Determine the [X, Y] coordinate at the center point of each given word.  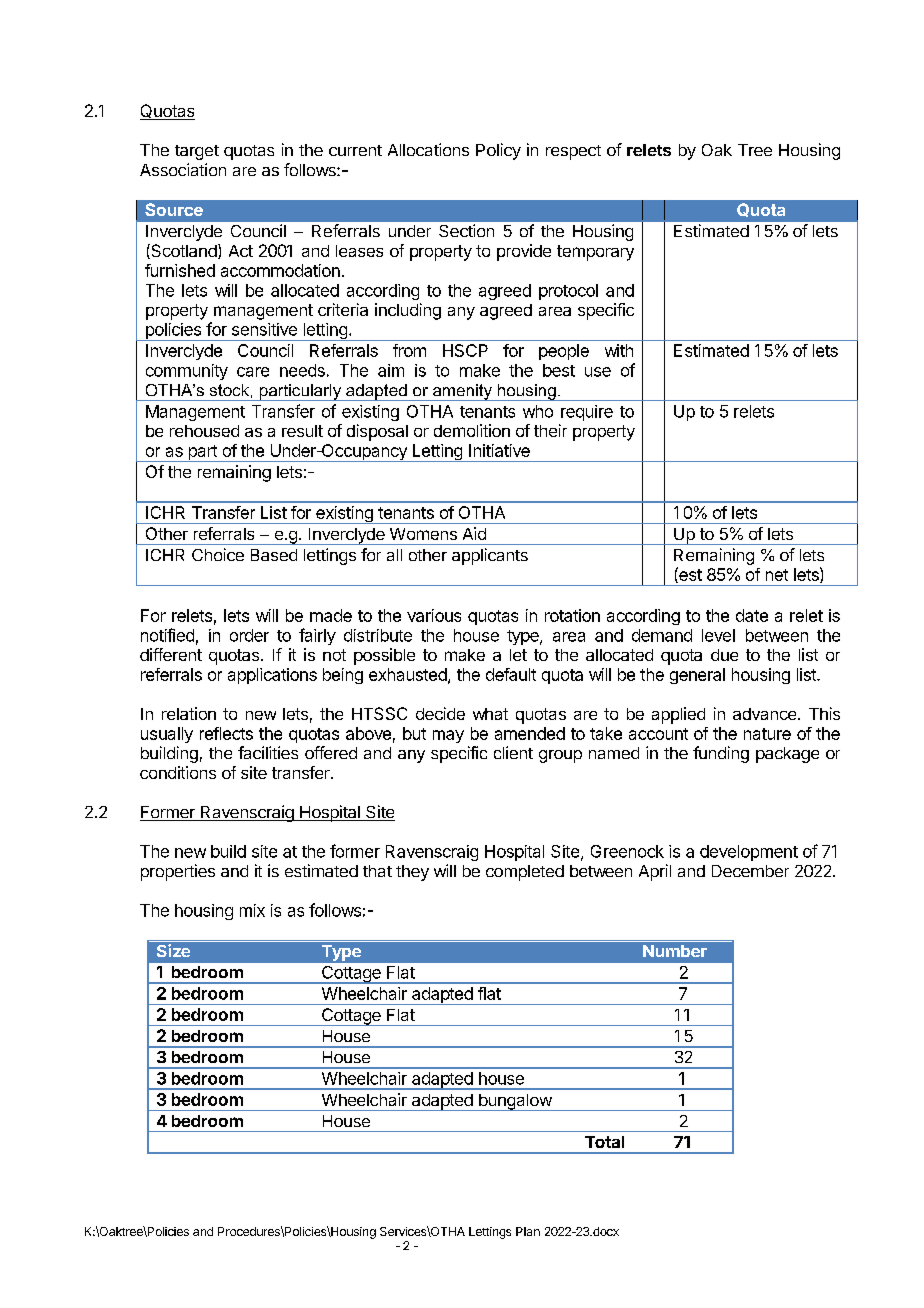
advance [766, 714]
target [197, 152]
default [511, 674]
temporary [595, 253]
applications [272, 676]
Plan [528, 1231]
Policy [498, 151]
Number [675, 951]
